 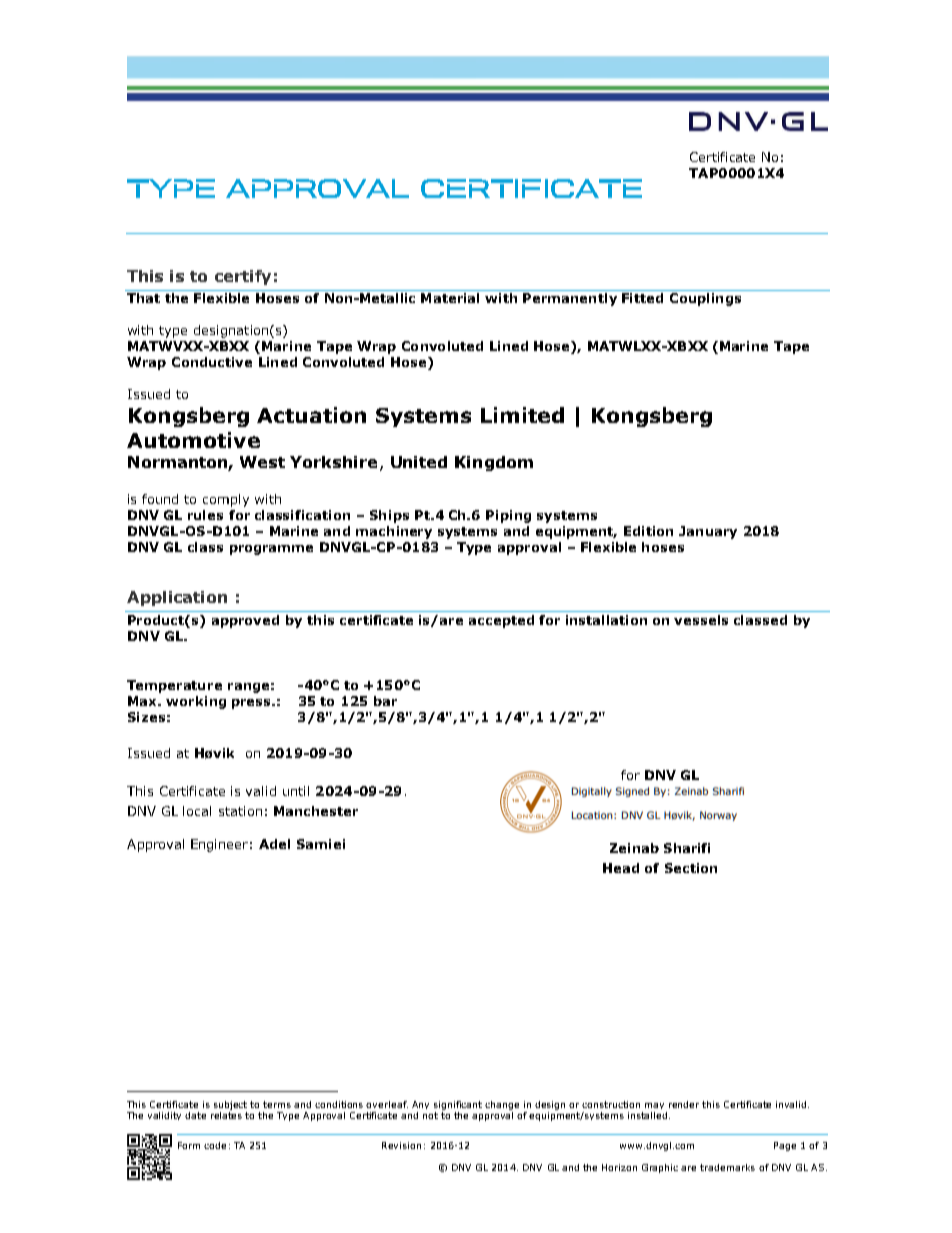 I want to click on significant, so click(x=458, y=1105).
